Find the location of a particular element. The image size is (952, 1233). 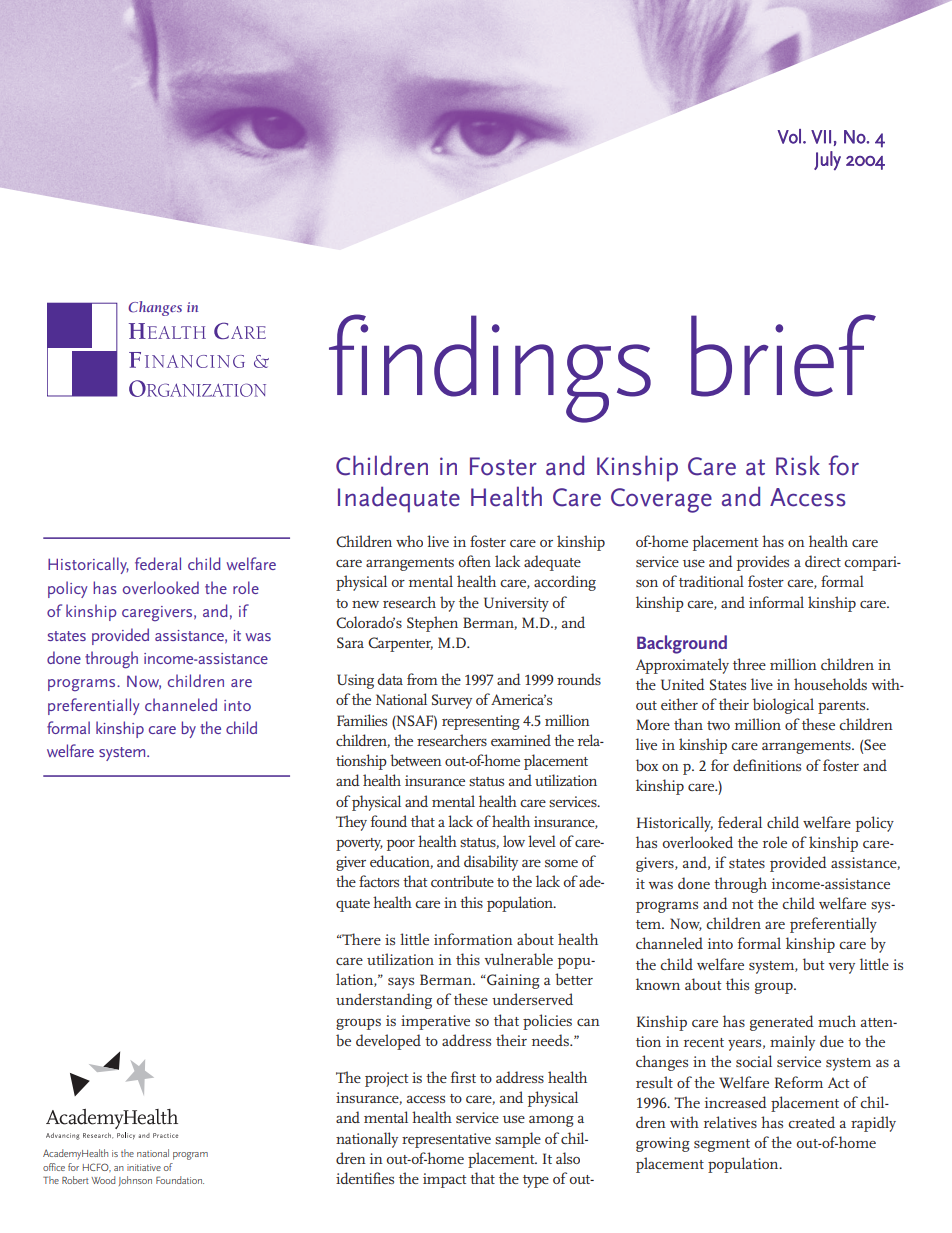

three is located at coordinates (749, 664).
